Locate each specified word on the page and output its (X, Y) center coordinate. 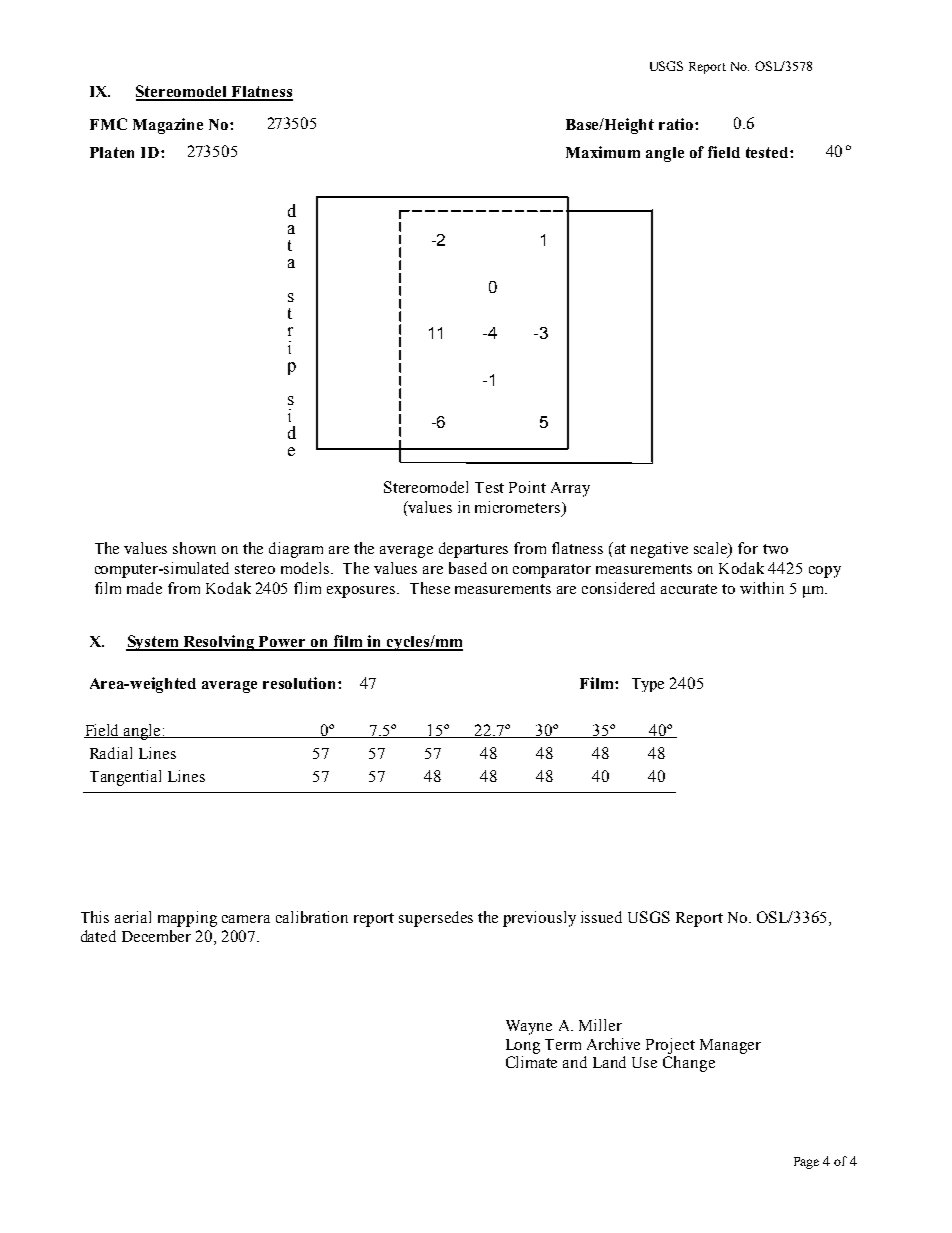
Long (523, 1046)
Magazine (168, 126)
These (430, 588)
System (153, 643)
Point (527, 487)
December (156, 936)
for (748, 548)
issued (601, 917)
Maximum (603, 152)
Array (570, 489)
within (762, 588)
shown (194, 548)
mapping (187, 919)
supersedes (436, 919)
